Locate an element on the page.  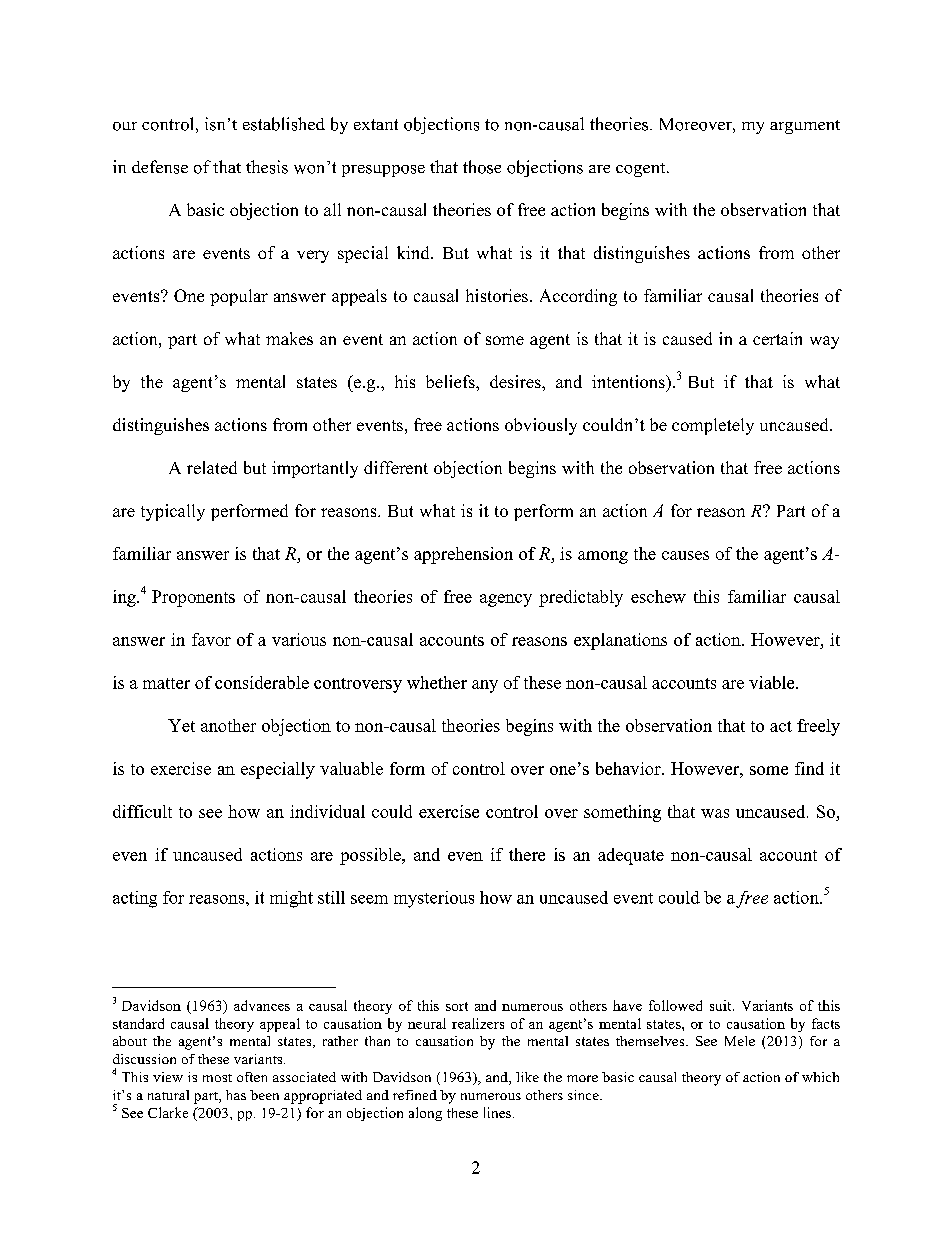
argument is located at coordinates (805, 127).
